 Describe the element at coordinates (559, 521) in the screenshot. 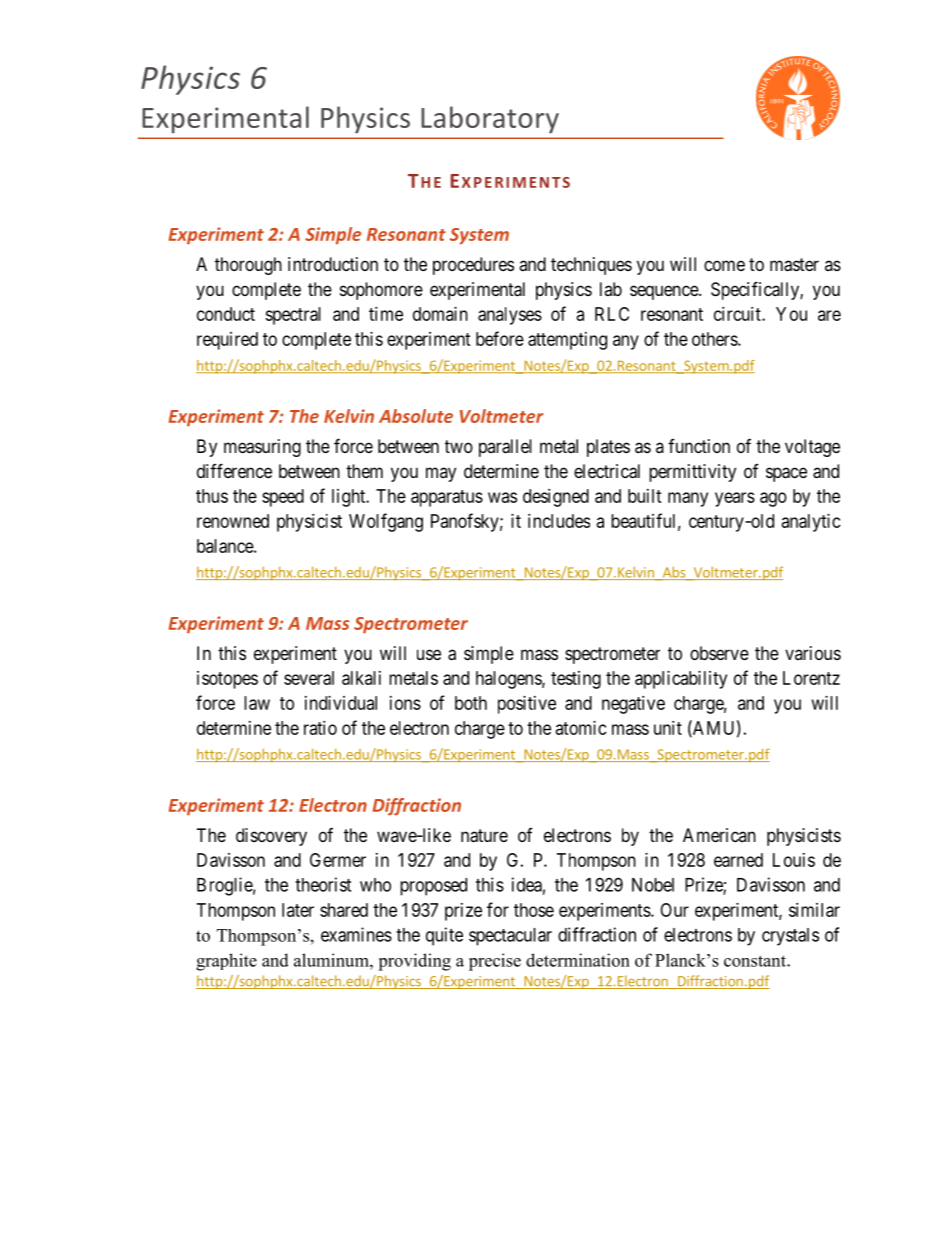

I see `includes` at that location.
